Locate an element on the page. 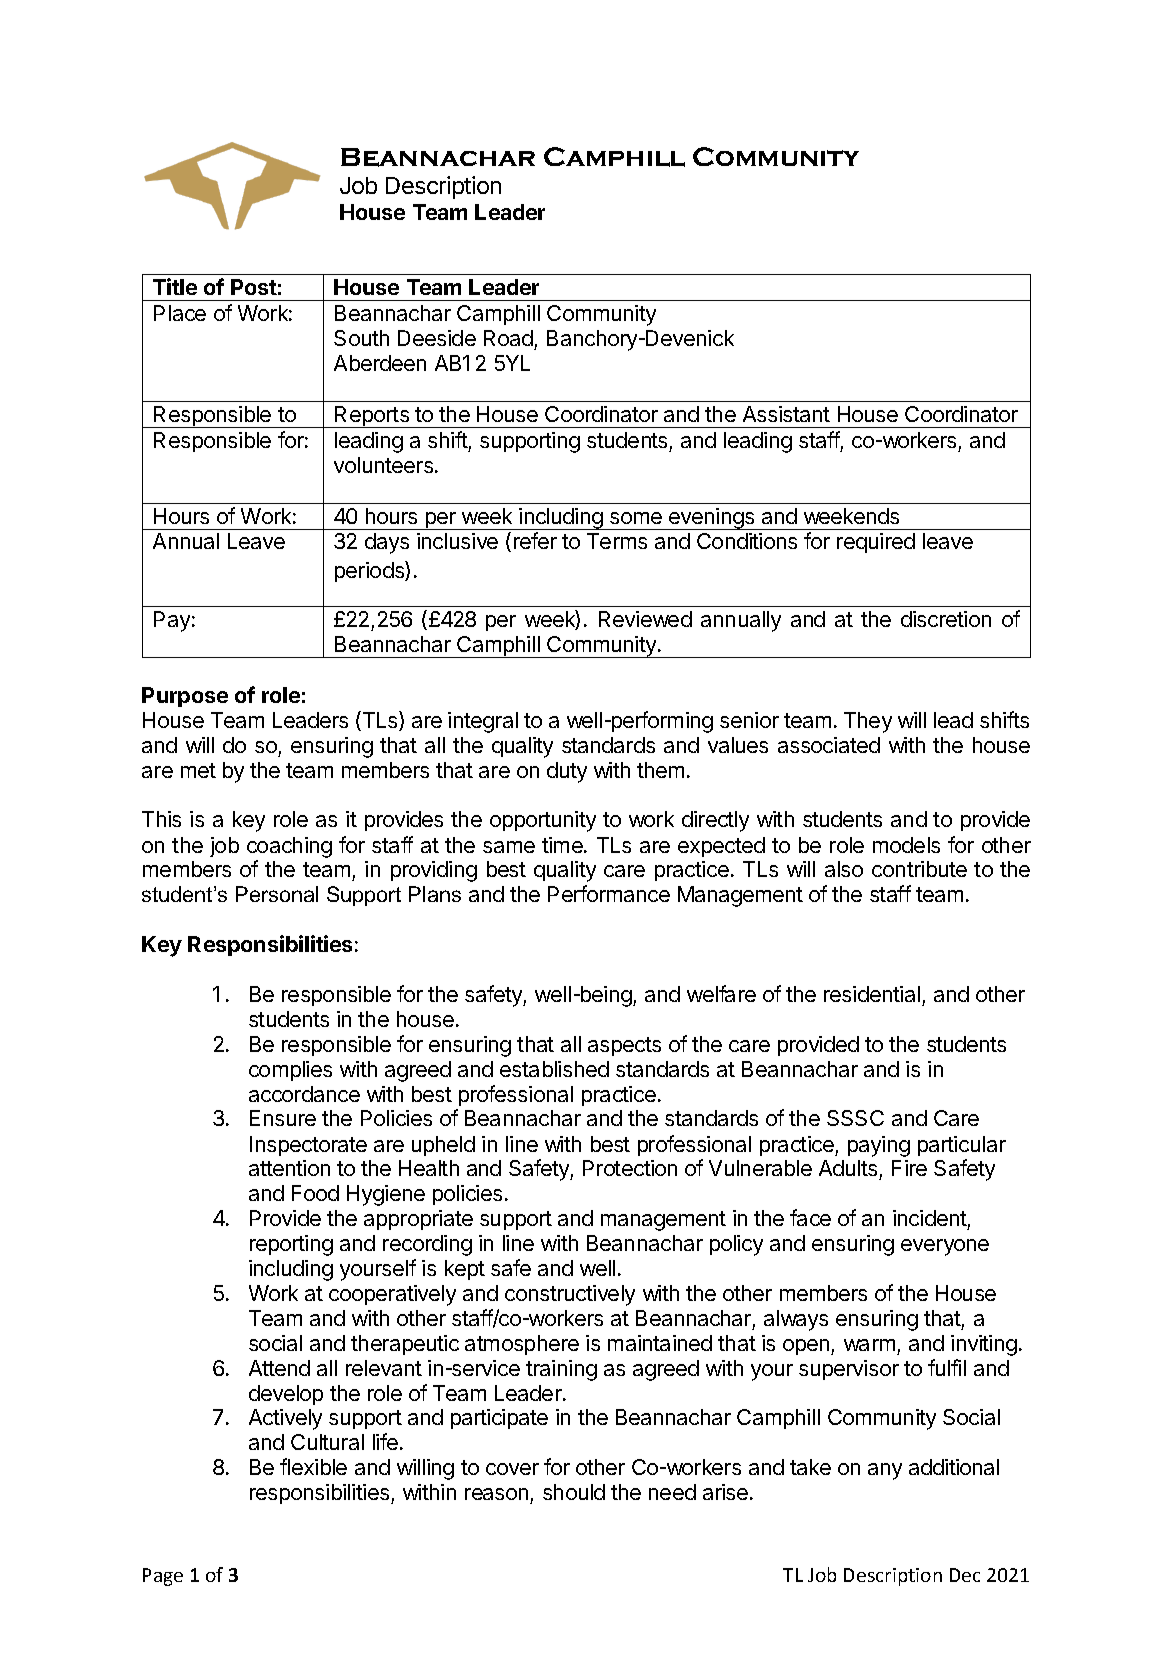 This page has width=1172, height=1658. Assistant is located at coordinates (786, 414).
